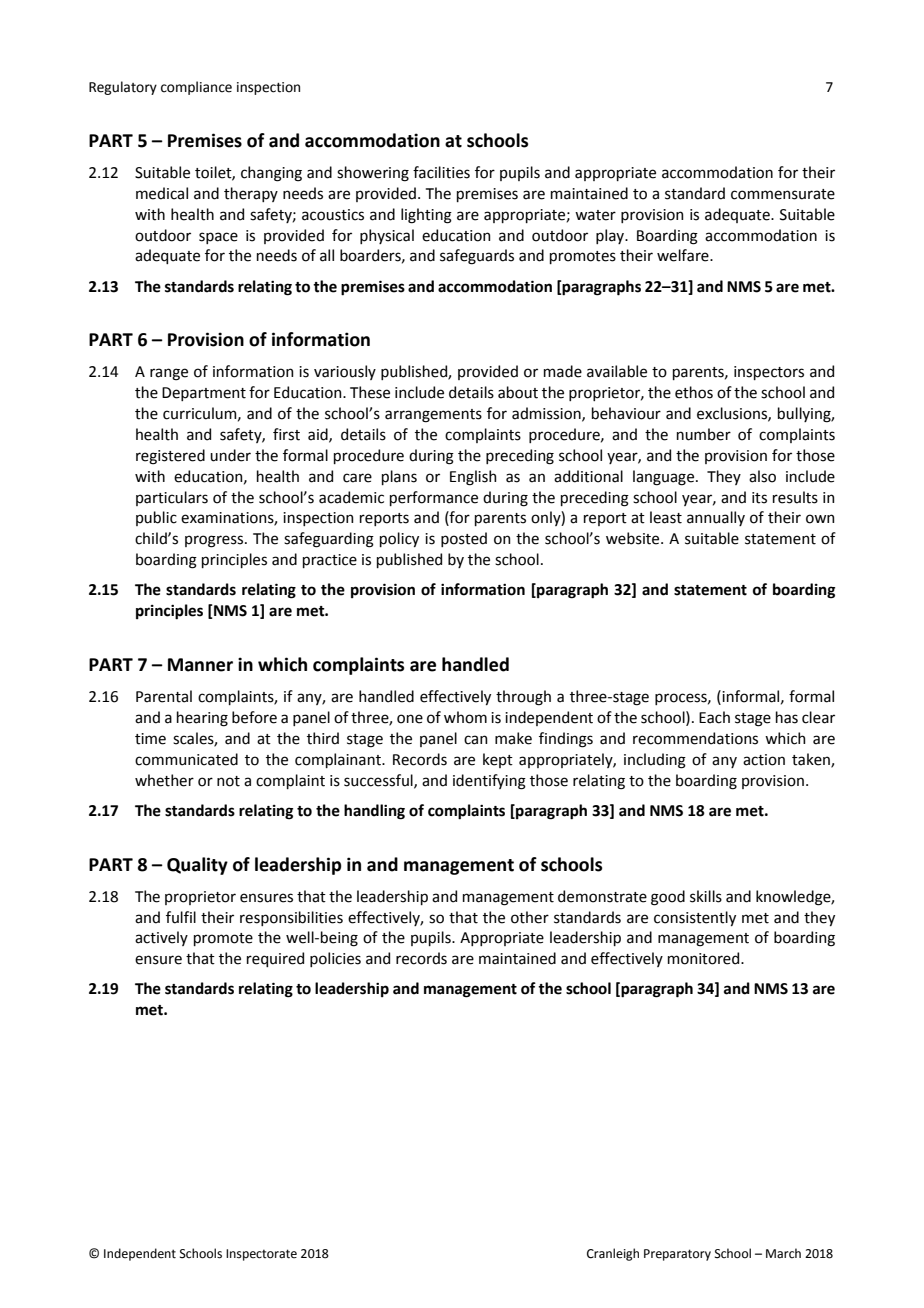 This page has width=924, height=1308. Describe the element at coordinates (783, 194) in the page. I see `commensurate` at that location.
